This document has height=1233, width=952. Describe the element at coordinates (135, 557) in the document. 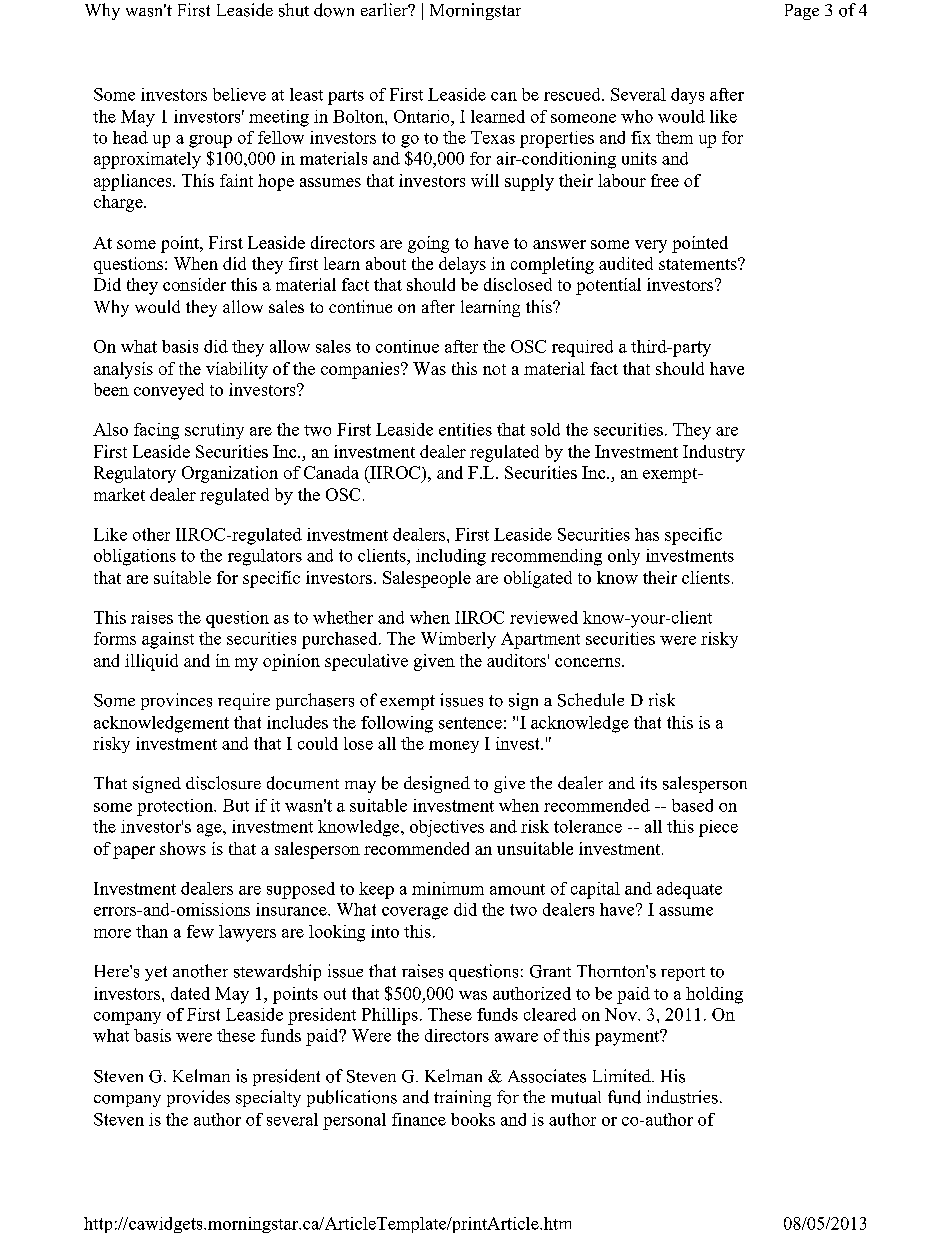

I see `obligations` at that location.
